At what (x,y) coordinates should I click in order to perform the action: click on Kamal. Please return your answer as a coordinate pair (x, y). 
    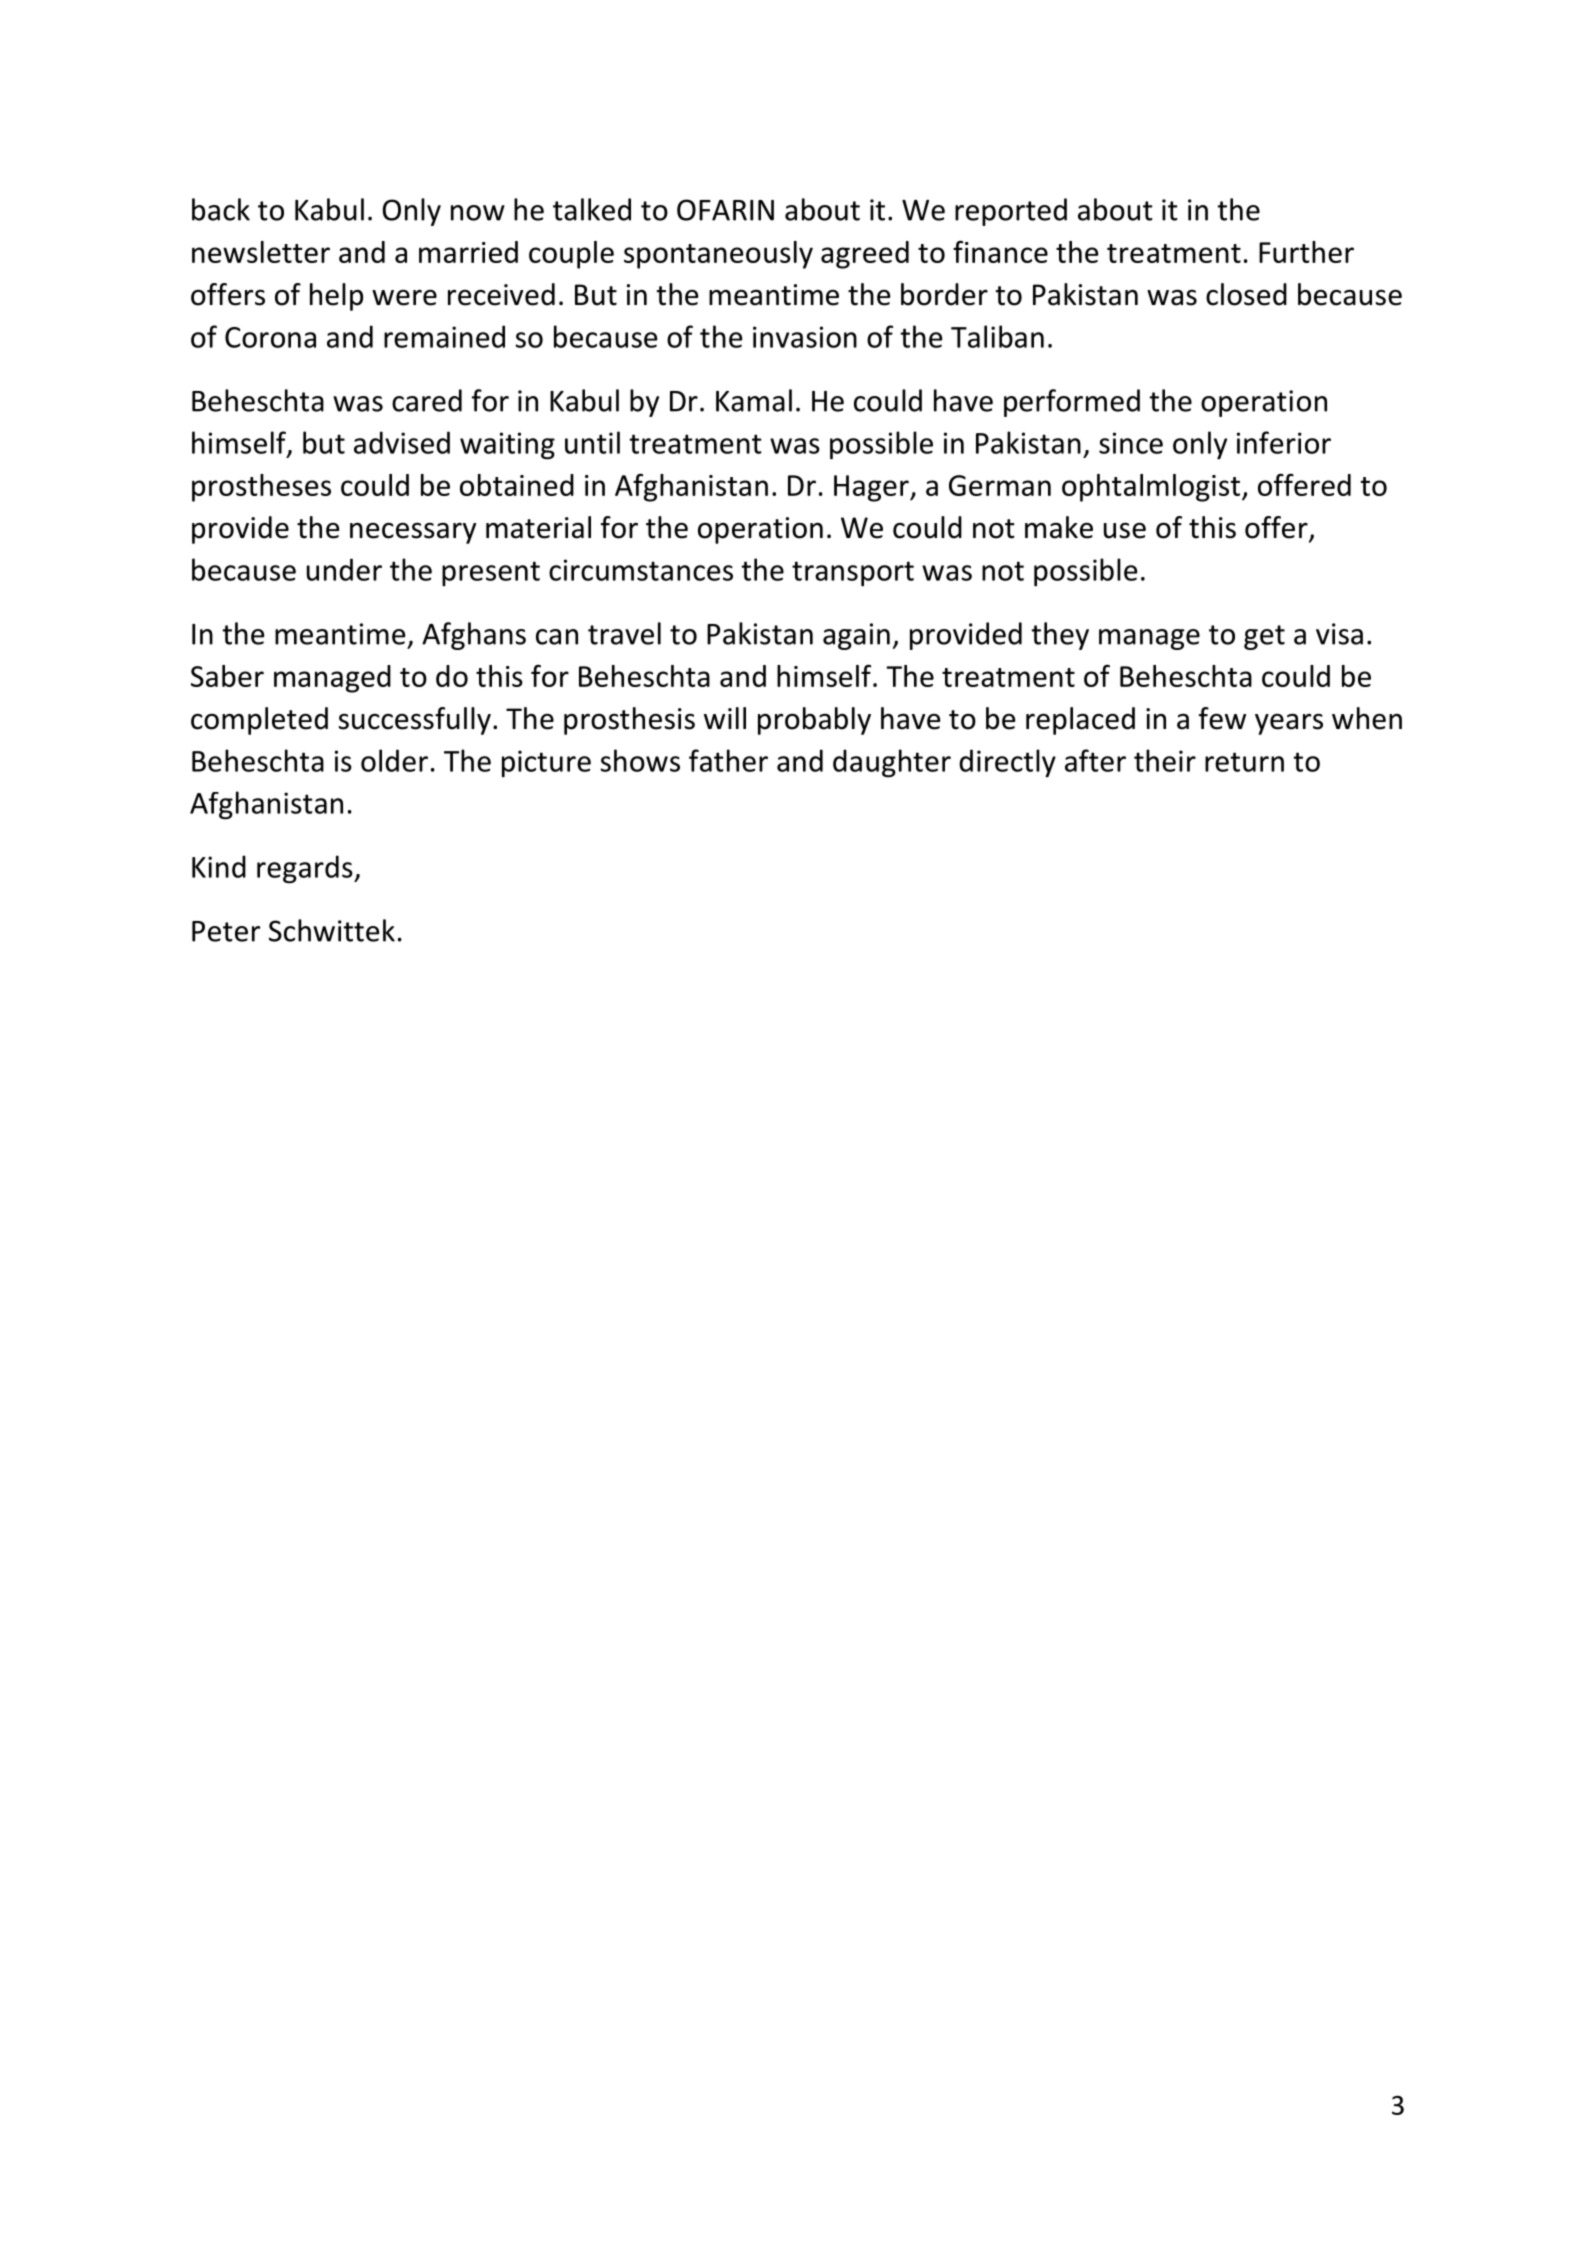
    Looking at the image, I should click on (754, 400).
